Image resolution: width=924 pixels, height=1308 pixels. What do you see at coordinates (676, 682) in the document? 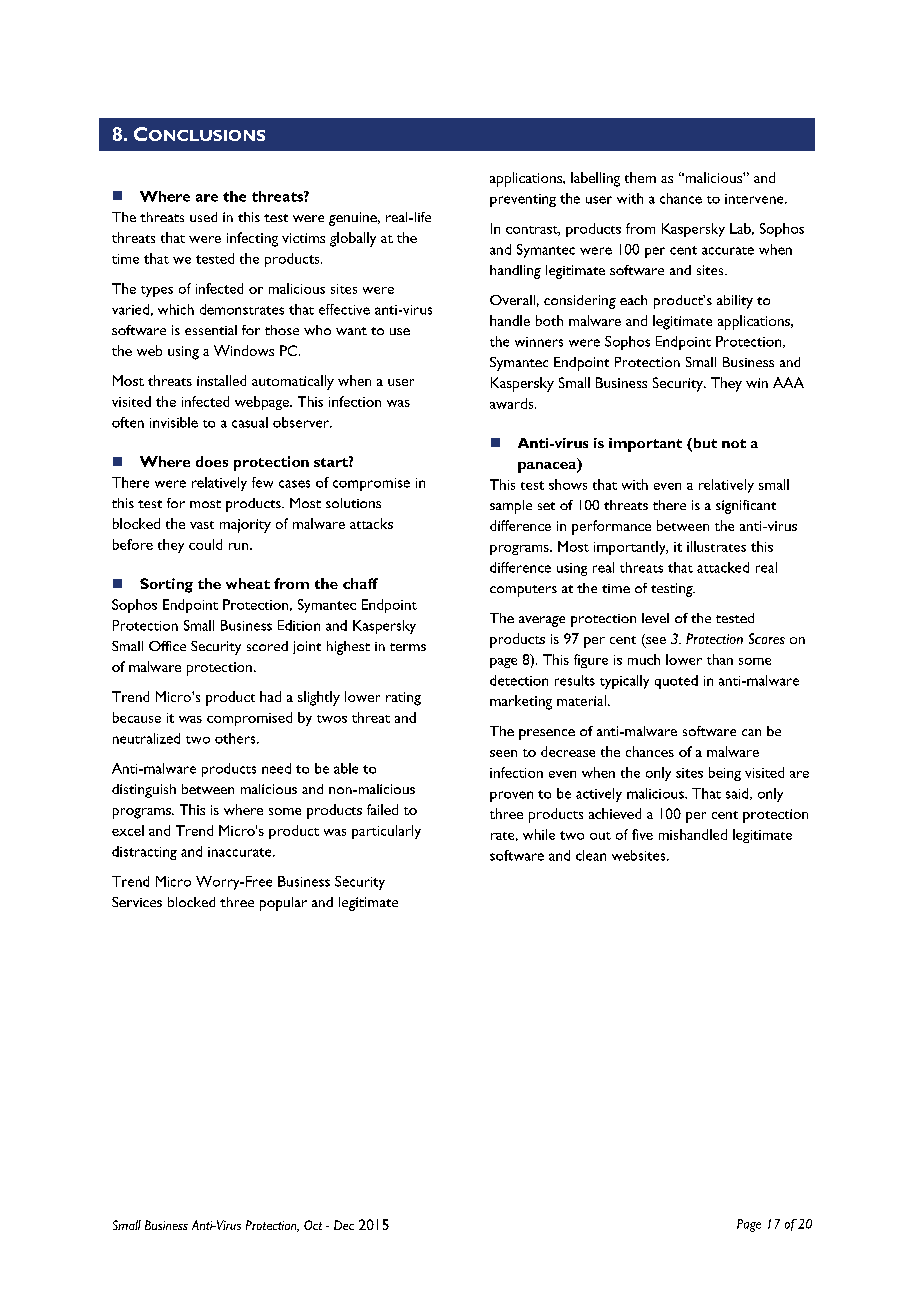
I see `quoted` at bounding box center [676, 682].
